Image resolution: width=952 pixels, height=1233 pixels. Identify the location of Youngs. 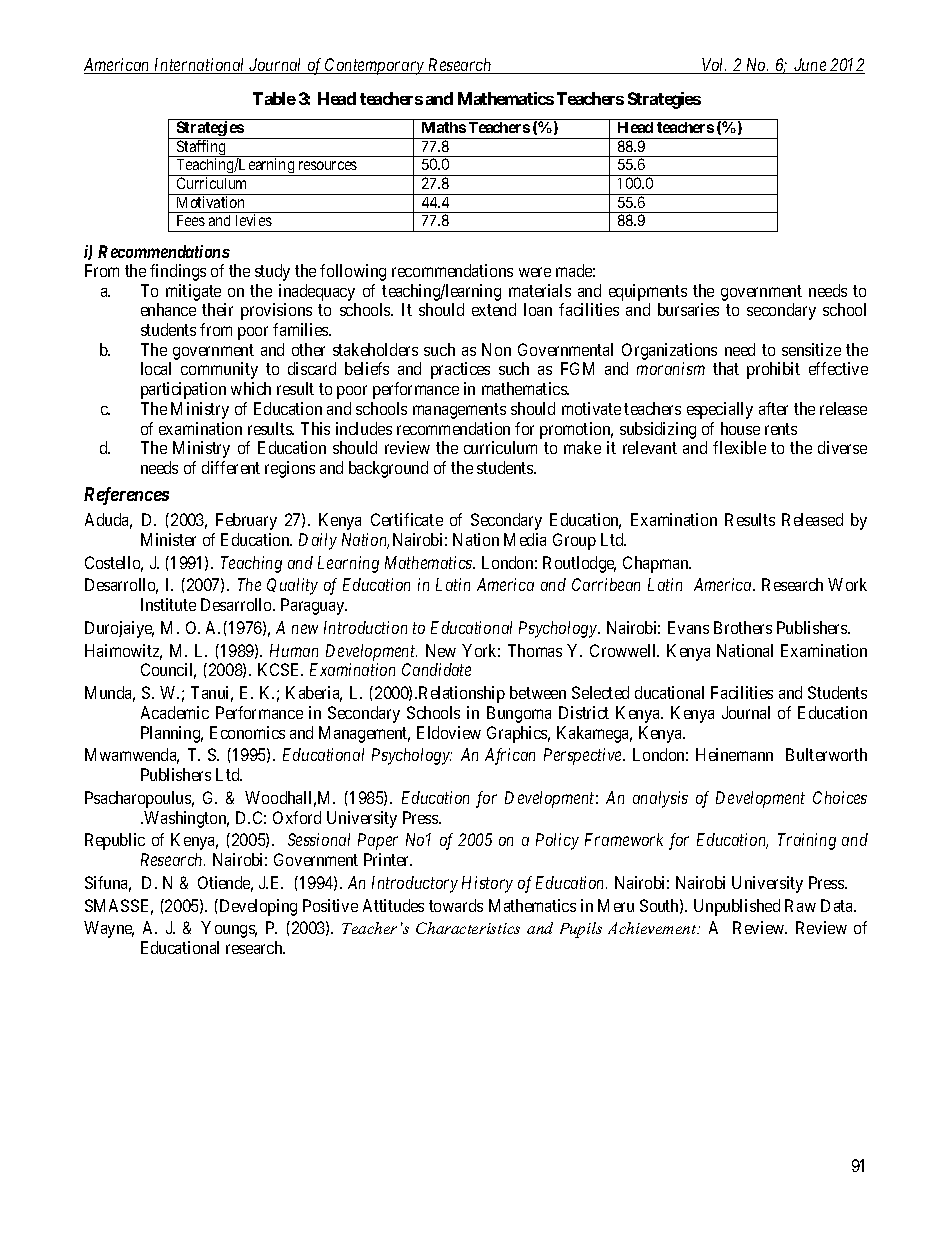
(229, 929).
